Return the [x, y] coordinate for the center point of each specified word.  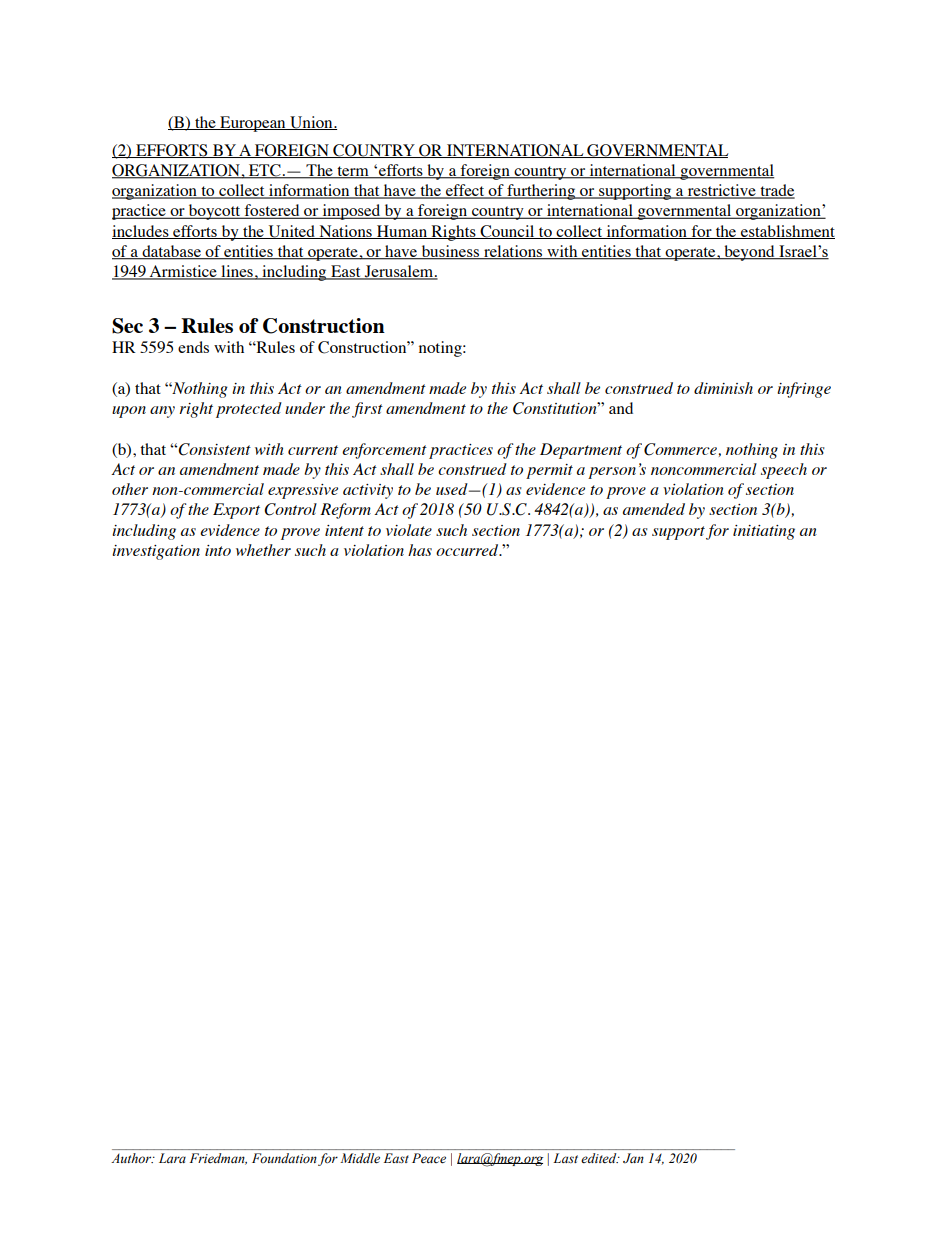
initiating [764, 532]
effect [465, 191]
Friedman [218, 1159]
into [218, 550]
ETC [265, 171]
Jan [633, 1158]
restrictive [721, 191]
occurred [468, 550]
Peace [429, 1158]
